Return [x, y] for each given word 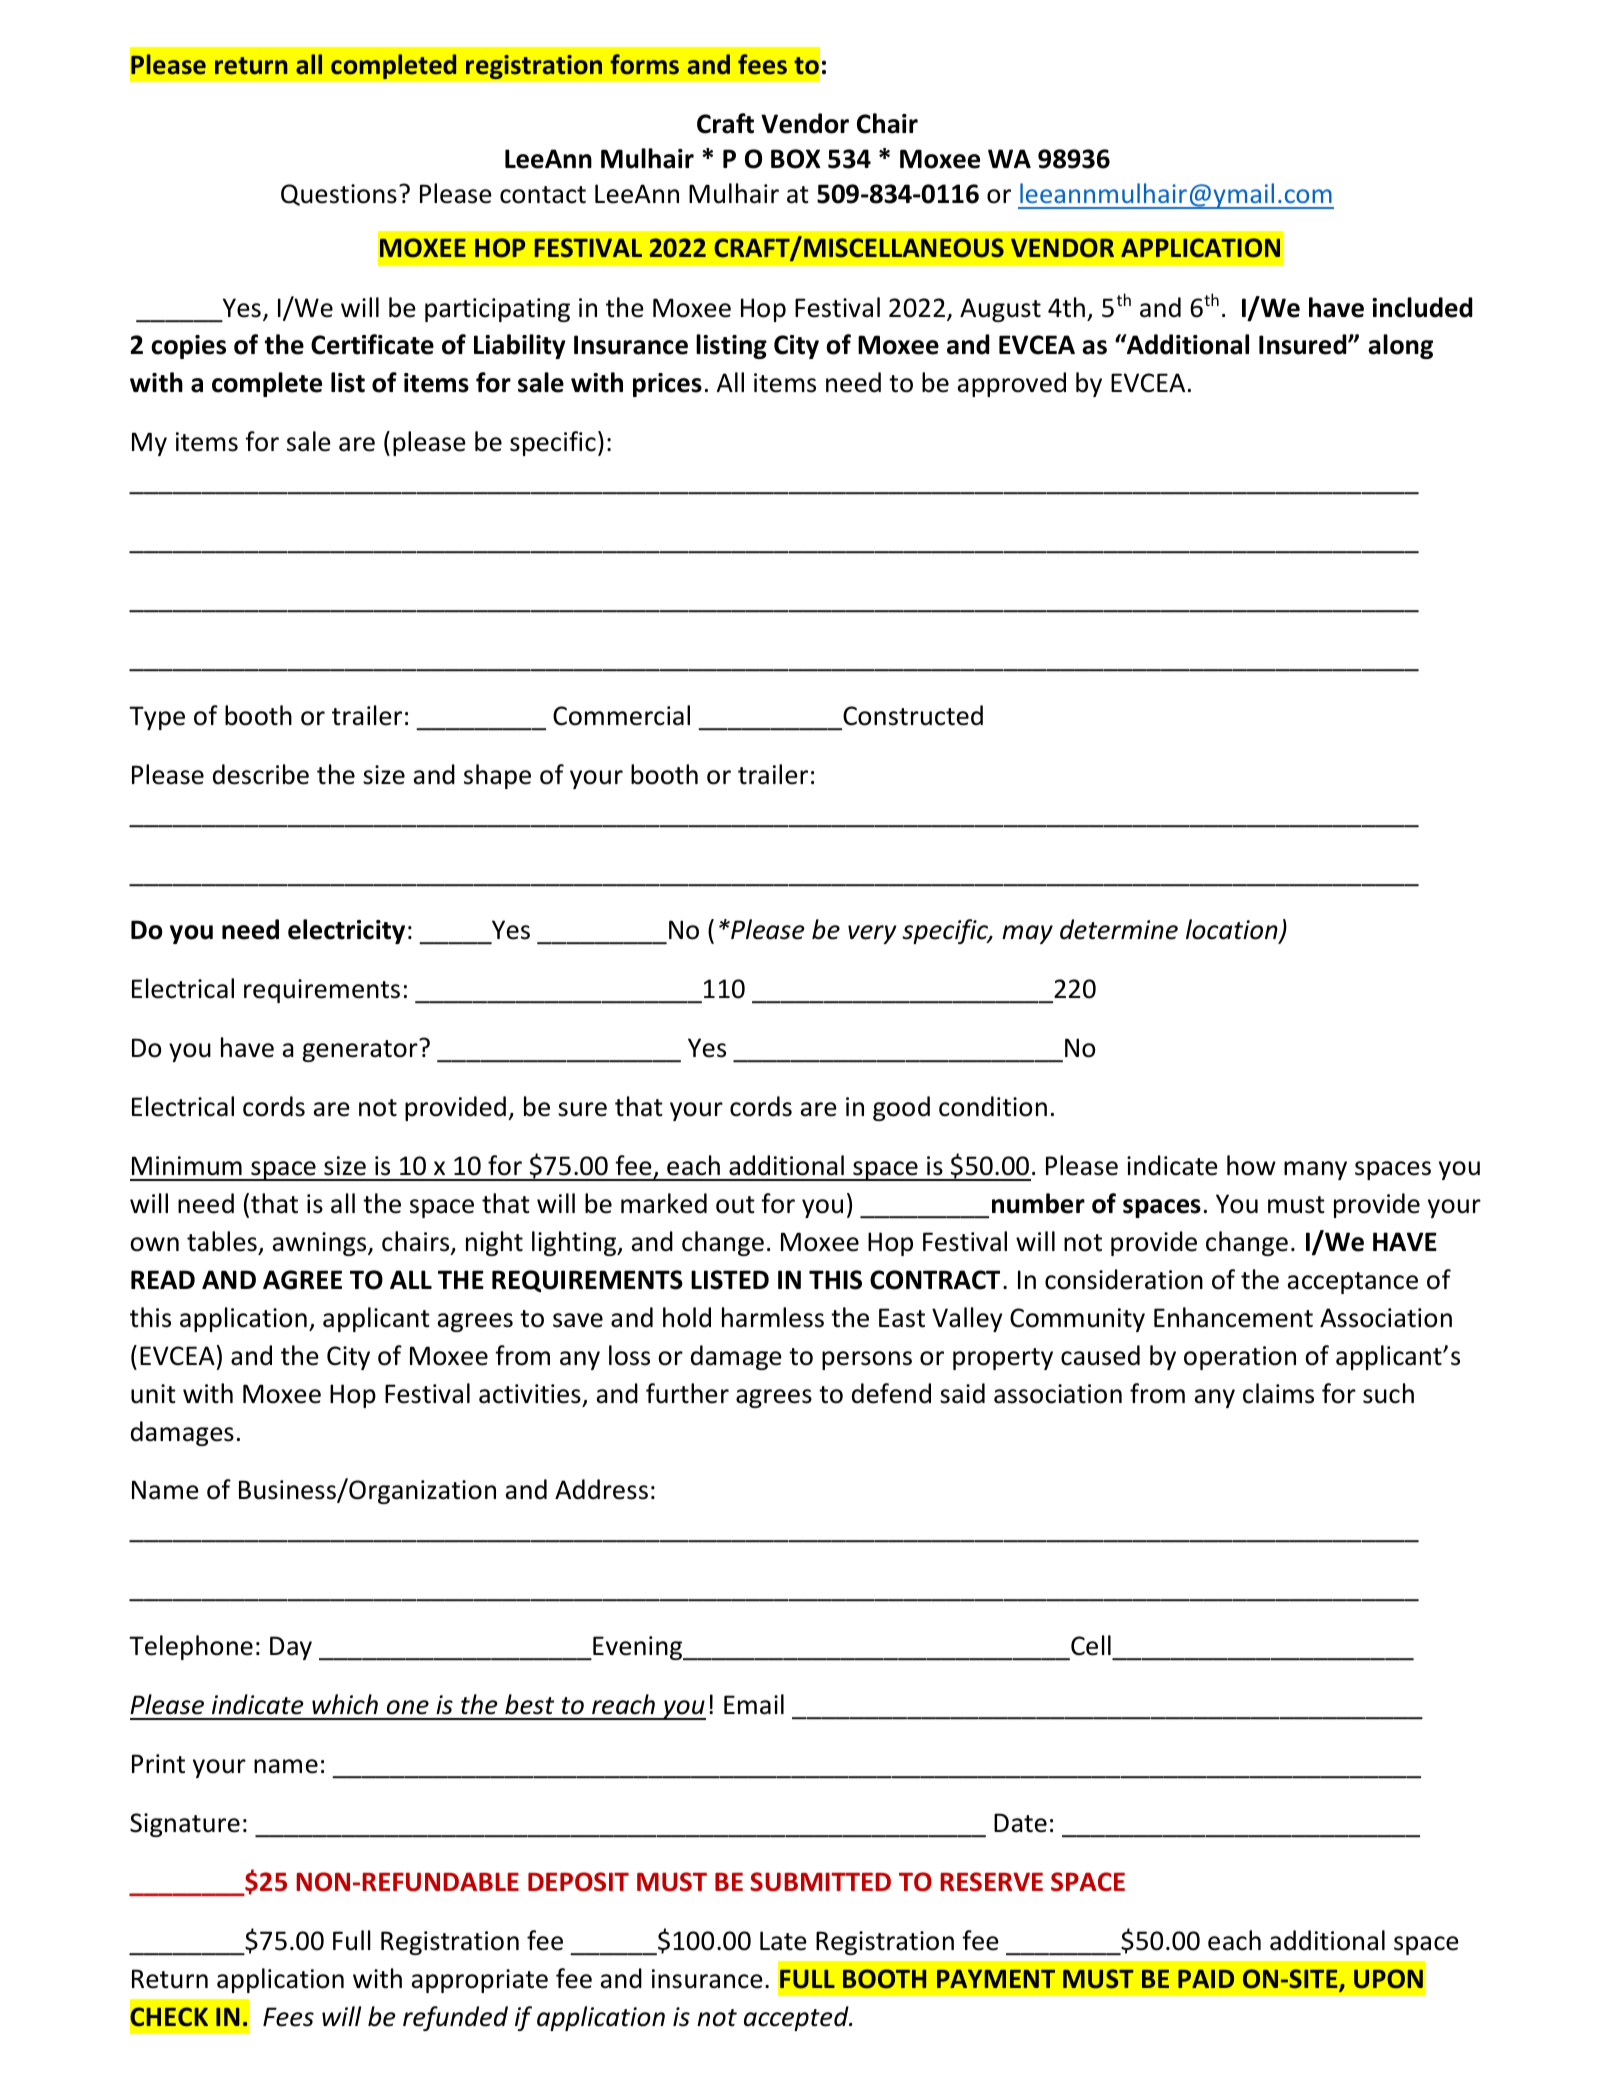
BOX [796, 159]
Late [783, 1941]
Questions [339, 195]
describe [261, 774]
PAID [1206, 1978]
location [1233, 931]
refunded [455, 2018]
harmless [773, 1317]
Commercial [621, 715]
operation [1240, 1358]
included [1422, 307]
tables [222, 1241]
